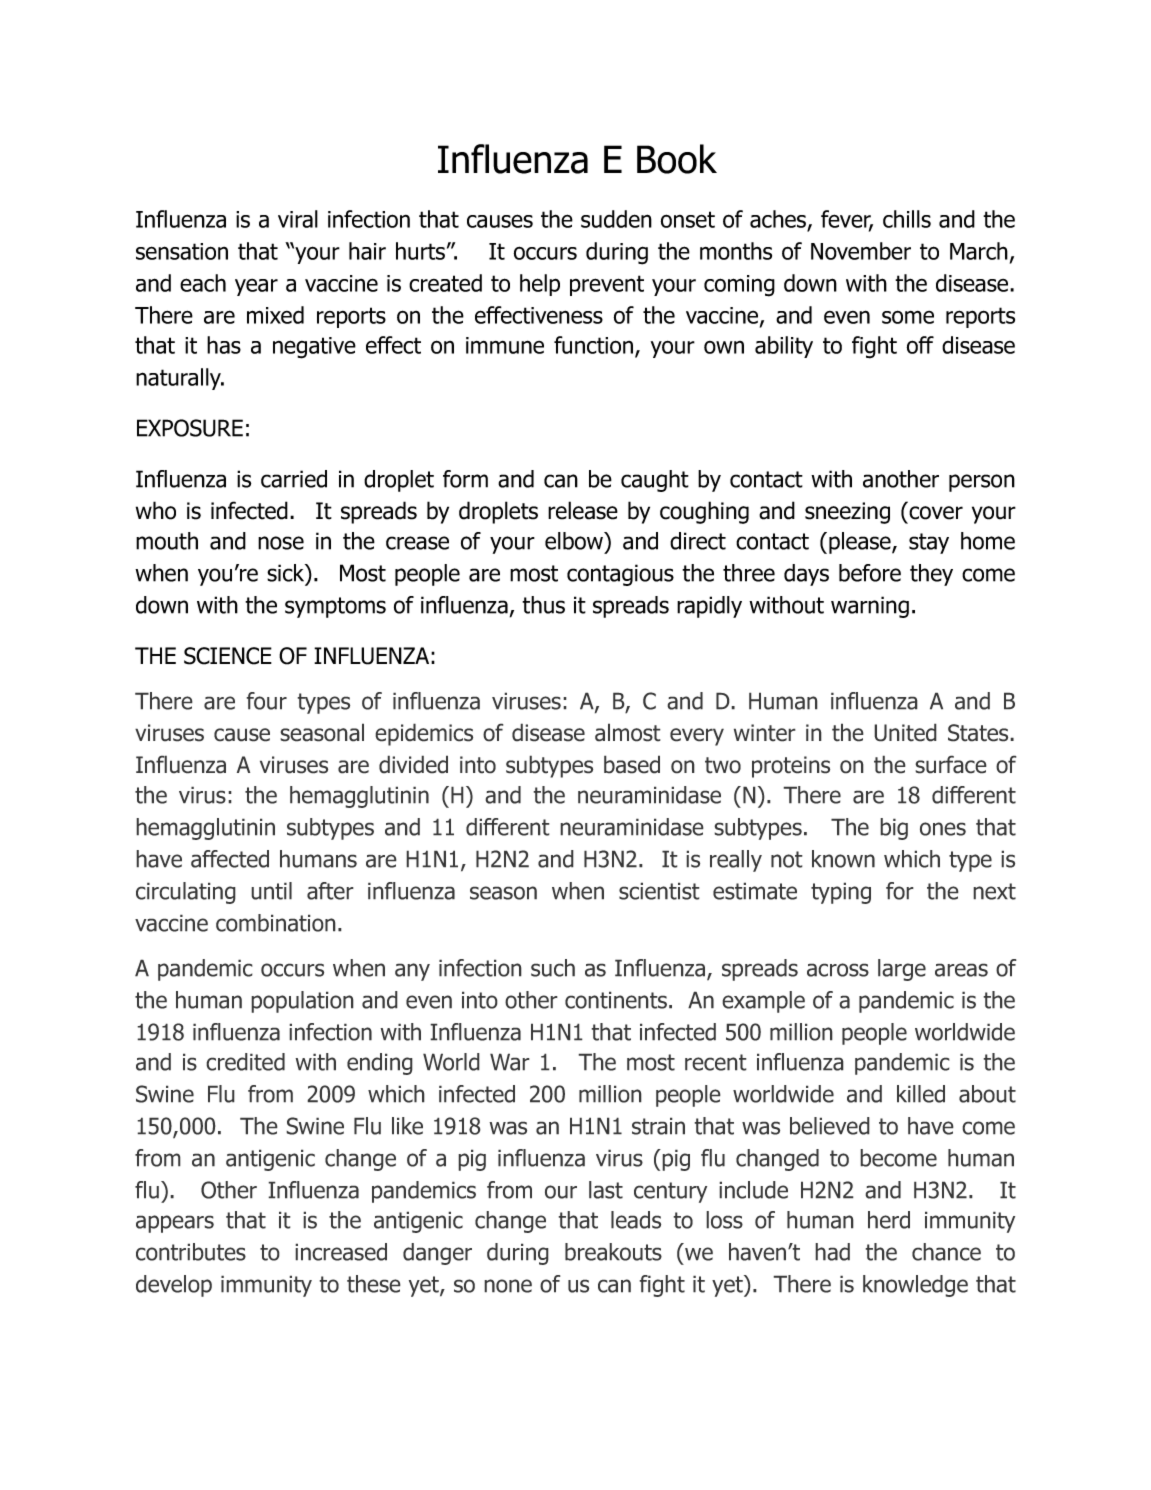  I want to click on chills, so click(907, 219).
